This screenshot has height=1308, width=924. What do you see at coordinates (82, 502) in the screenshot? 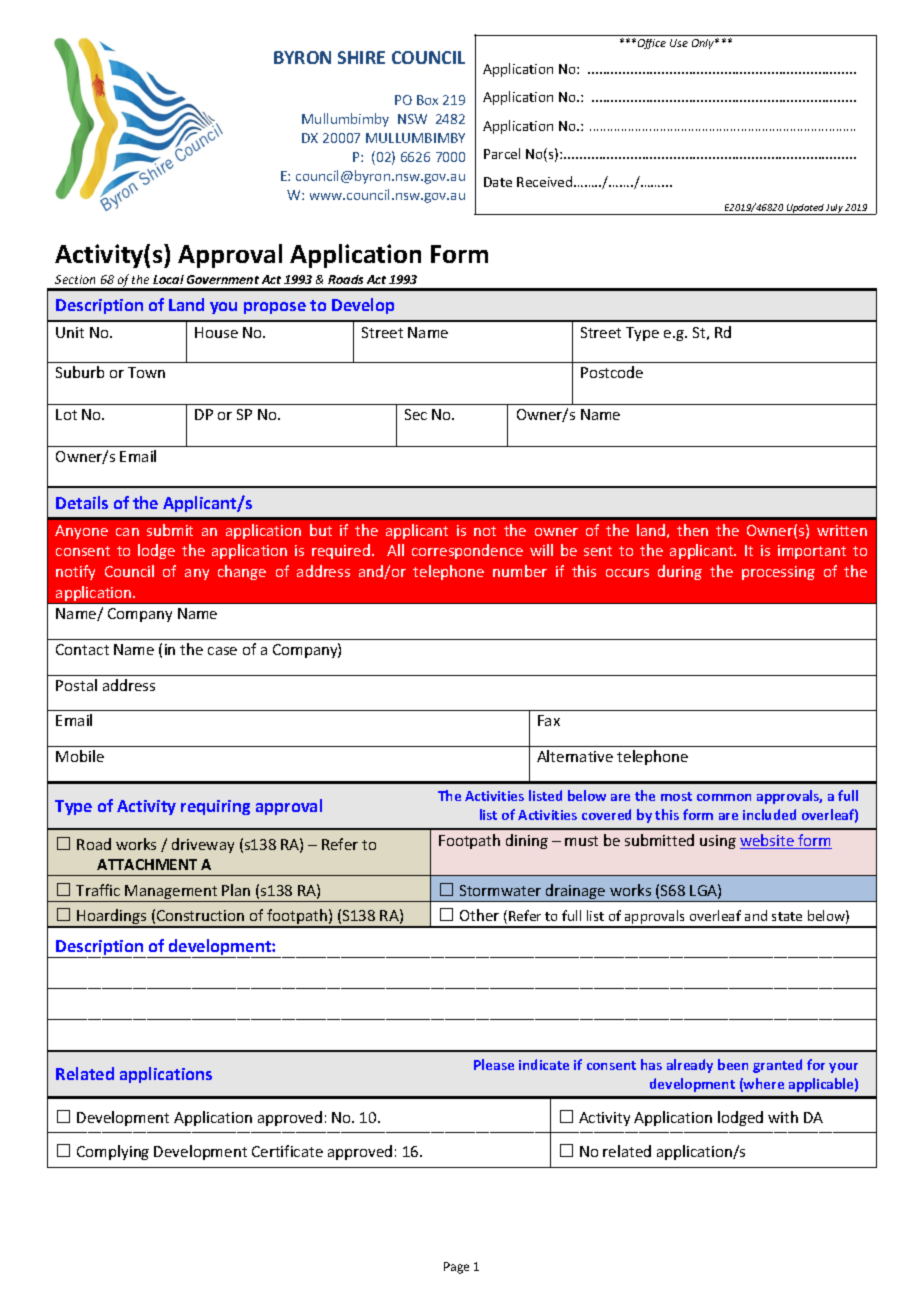
I see `Details` at bounding box center [82, 502].
